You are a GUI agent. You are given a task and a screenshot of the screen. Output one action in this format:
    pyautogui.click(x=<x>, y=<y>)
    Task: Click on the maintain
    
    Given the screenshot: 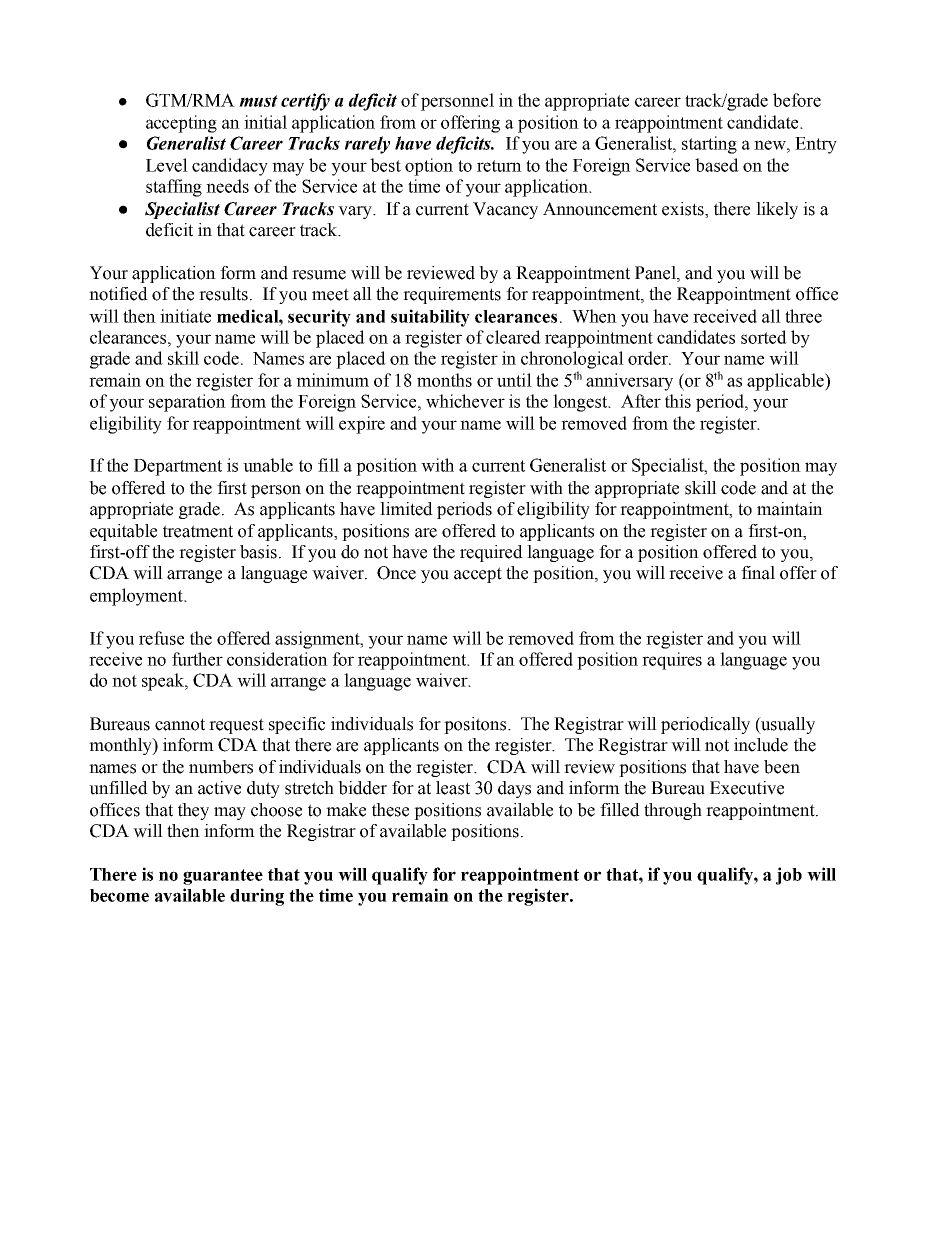 What is the action you would take?
    pyautogui.click(x=790, y=509)
